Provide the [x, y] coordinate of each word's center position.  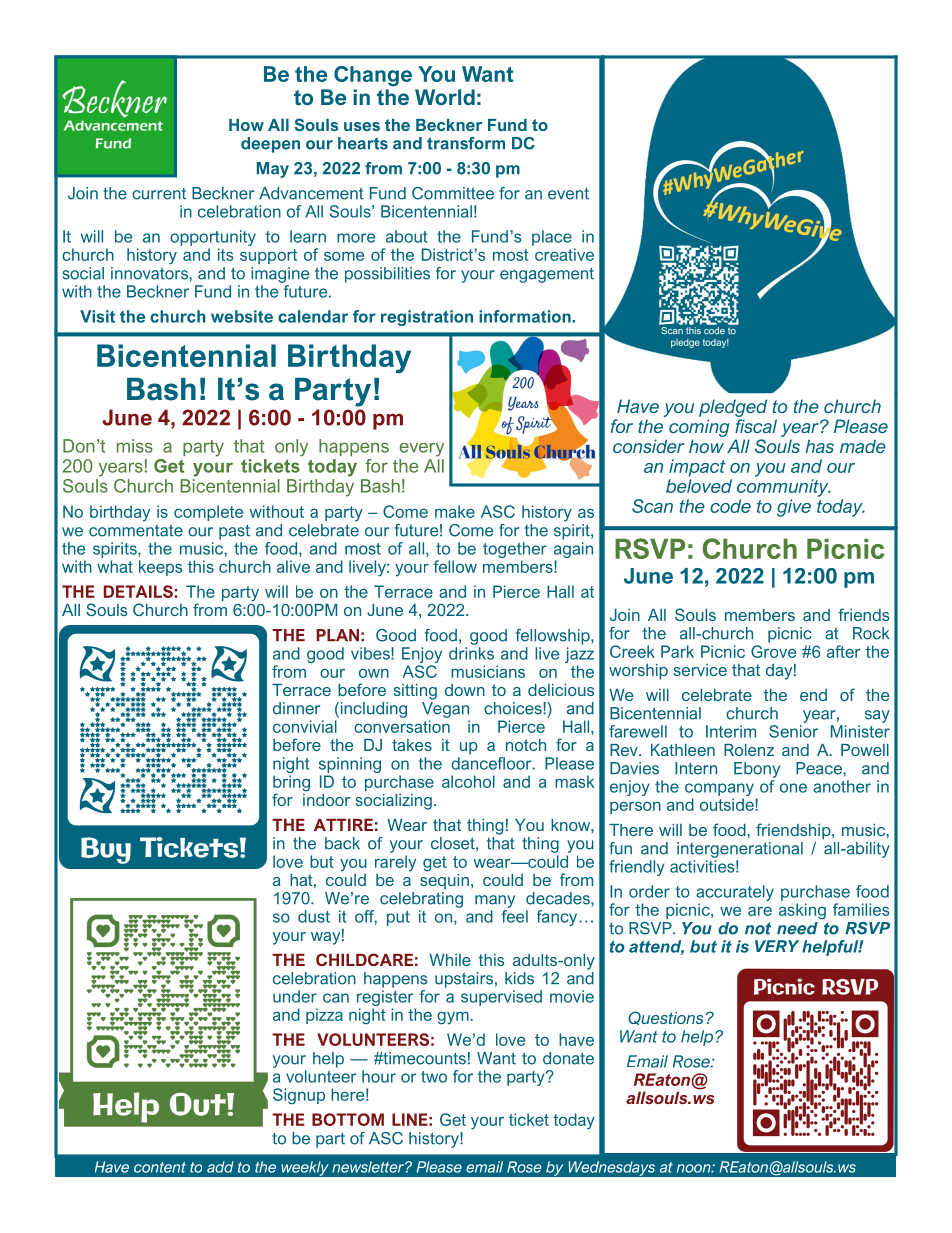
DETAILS [138, 591]
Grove [773, 651]
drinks [471, 653]
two [434, 1077]
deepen [270, 145]
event [568, 194]
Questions [665, 1018]
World [445, 97]
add [220, 1167]
